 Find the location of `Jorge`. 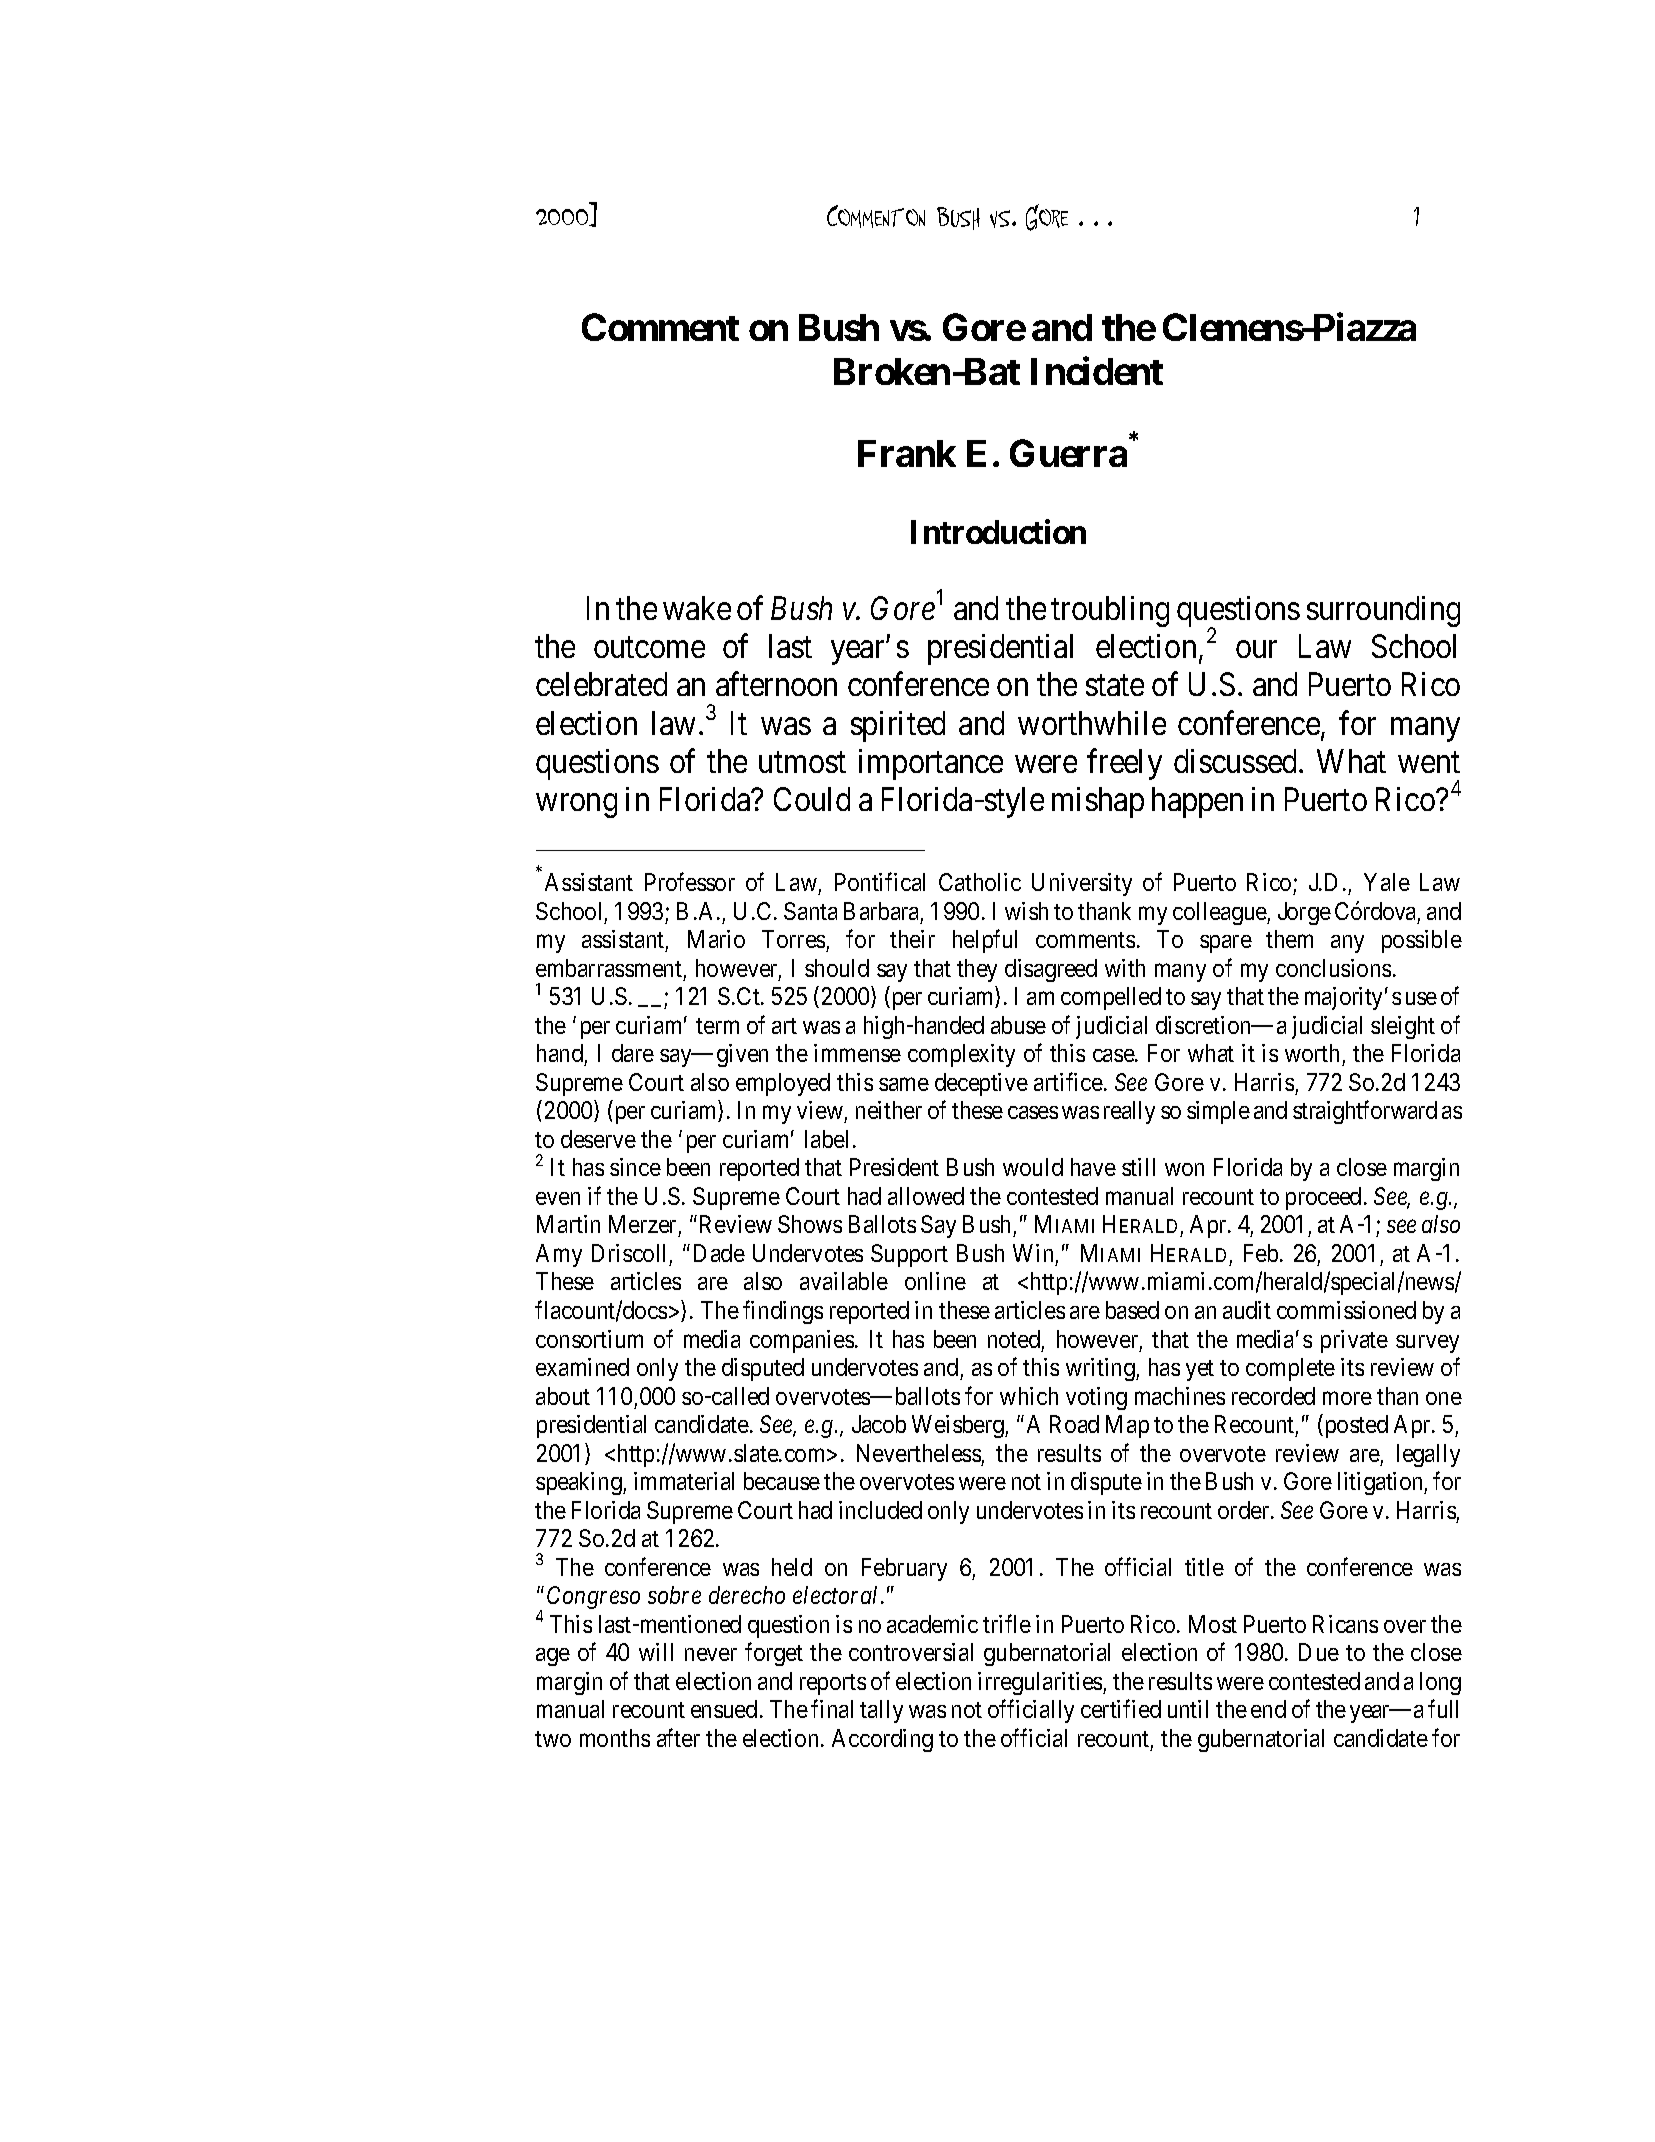

Jorge is located at coordinates (1304, 913).
